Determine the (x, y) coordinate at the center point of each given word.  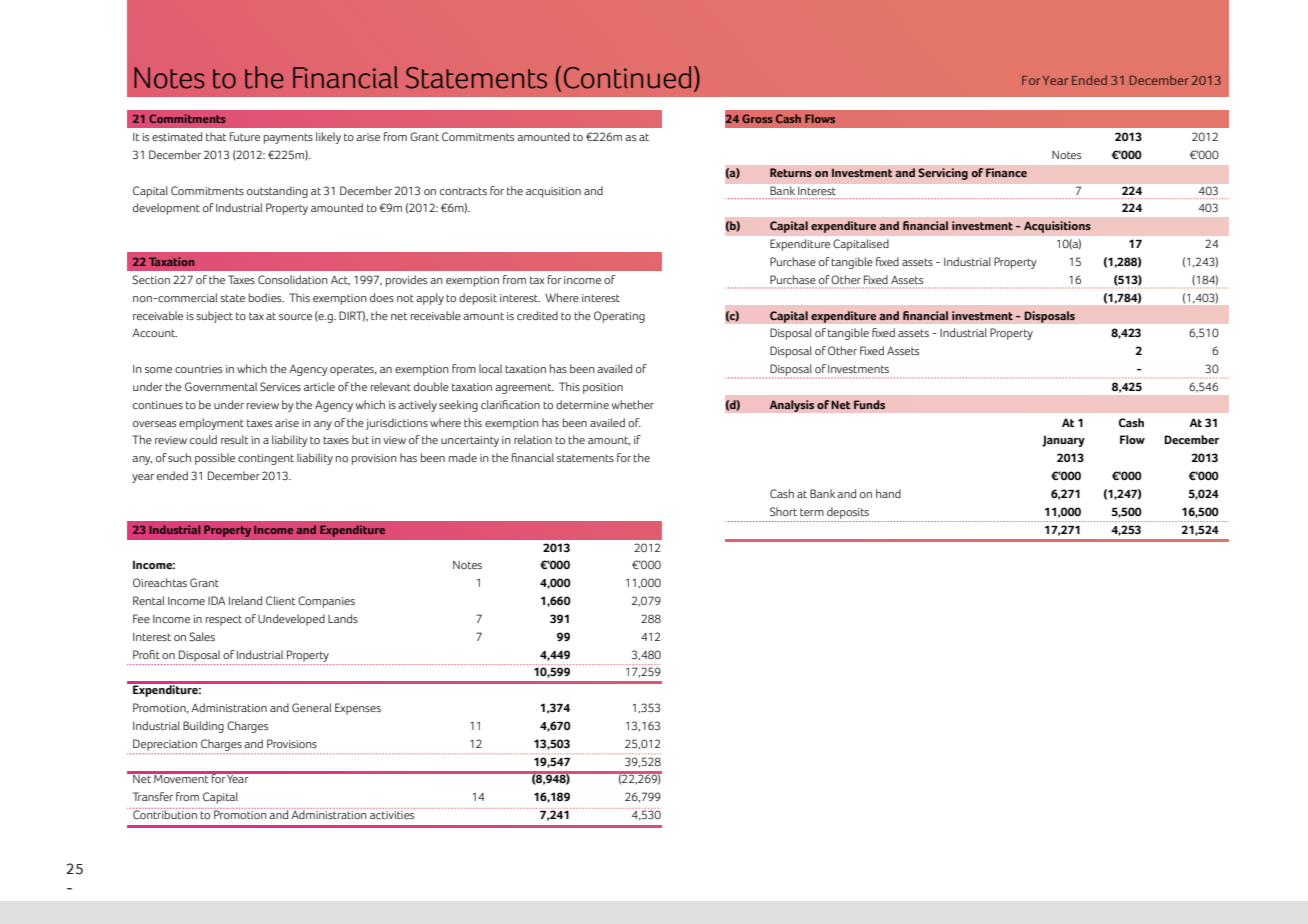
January (1063, 441)
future (245, 136)
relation (533, 439)
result (234, 439)
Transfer (153, 796)
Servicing (943, 174)
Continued (627, 77)
